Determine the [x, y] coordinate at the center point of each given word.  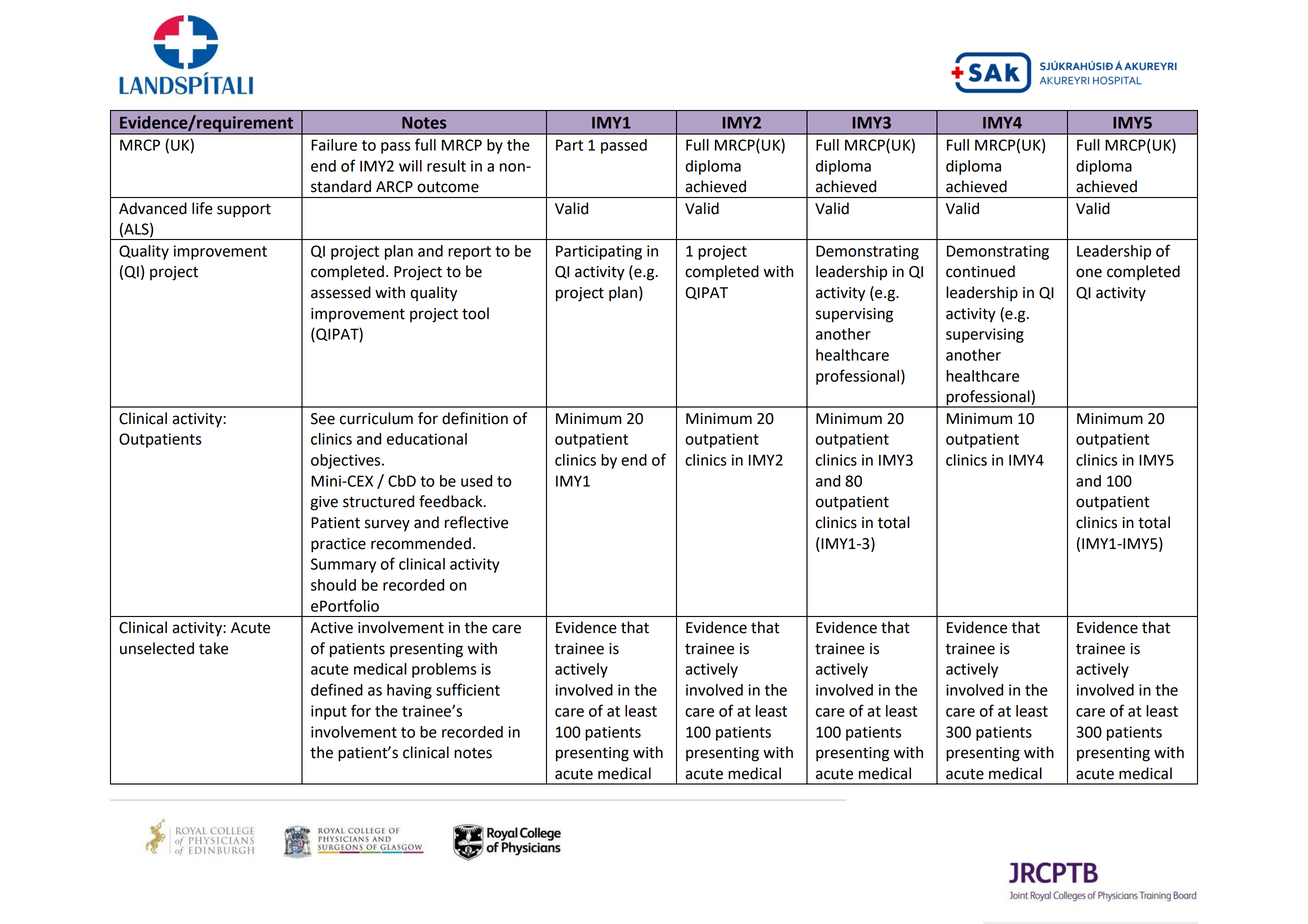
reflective [476, 522]
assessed [341, 292]
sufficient [468, 689]
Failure [334, 145]
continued [980, 271]
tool [475, 313]
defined [337, 689]
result [446, 166]
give [324, 503]
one [1089, 273]
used [476, 481]
